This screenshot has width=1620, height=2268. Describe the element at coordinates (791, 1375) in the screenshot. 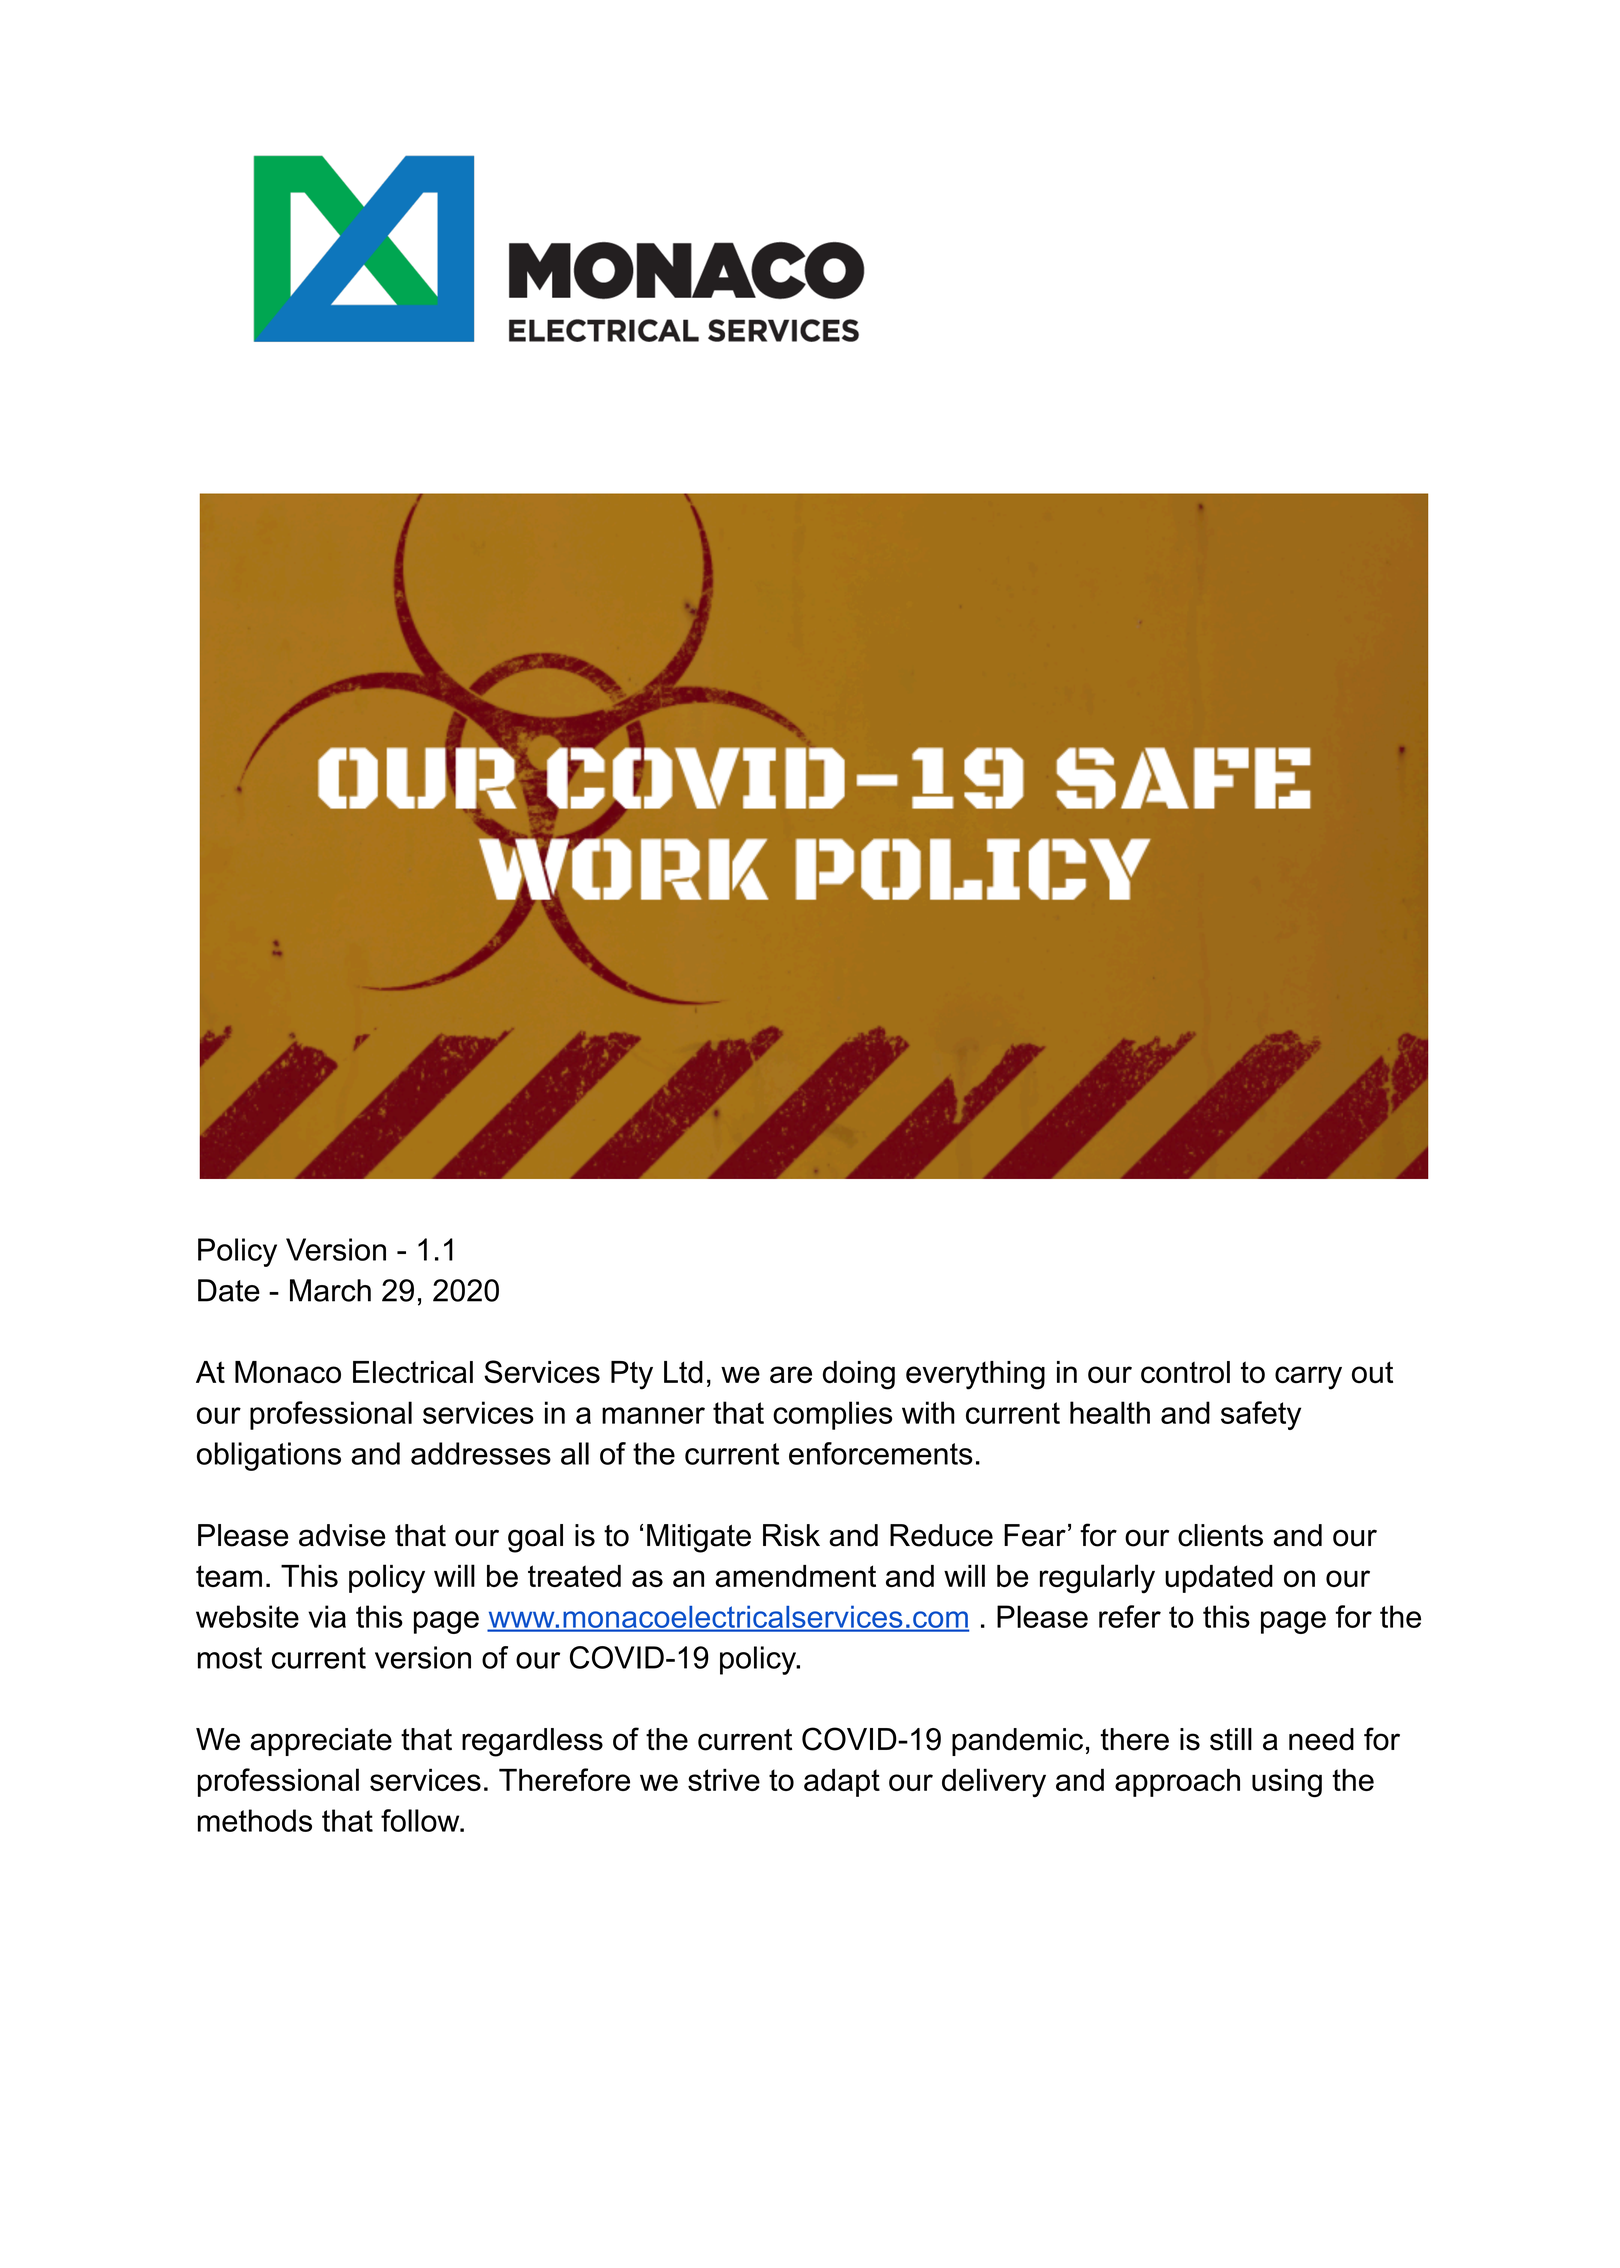

I see `are` at that location.
